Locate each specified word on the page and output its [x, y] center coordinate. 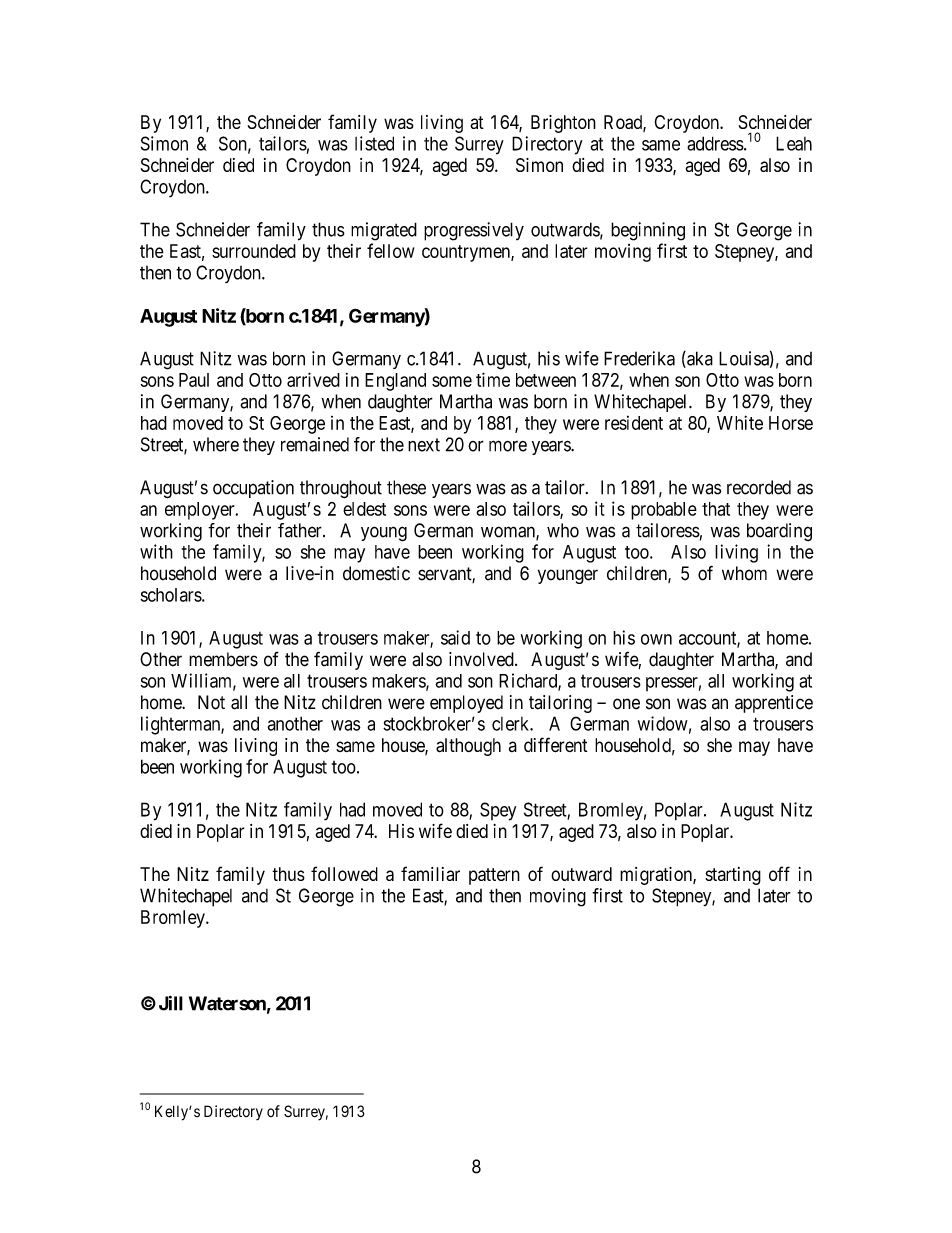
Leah [794, 143]
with [156, 551]
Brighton [563, 124]
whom [744, 573]
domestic [376, 573]
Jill [171, 1003]
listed [374, 143]
